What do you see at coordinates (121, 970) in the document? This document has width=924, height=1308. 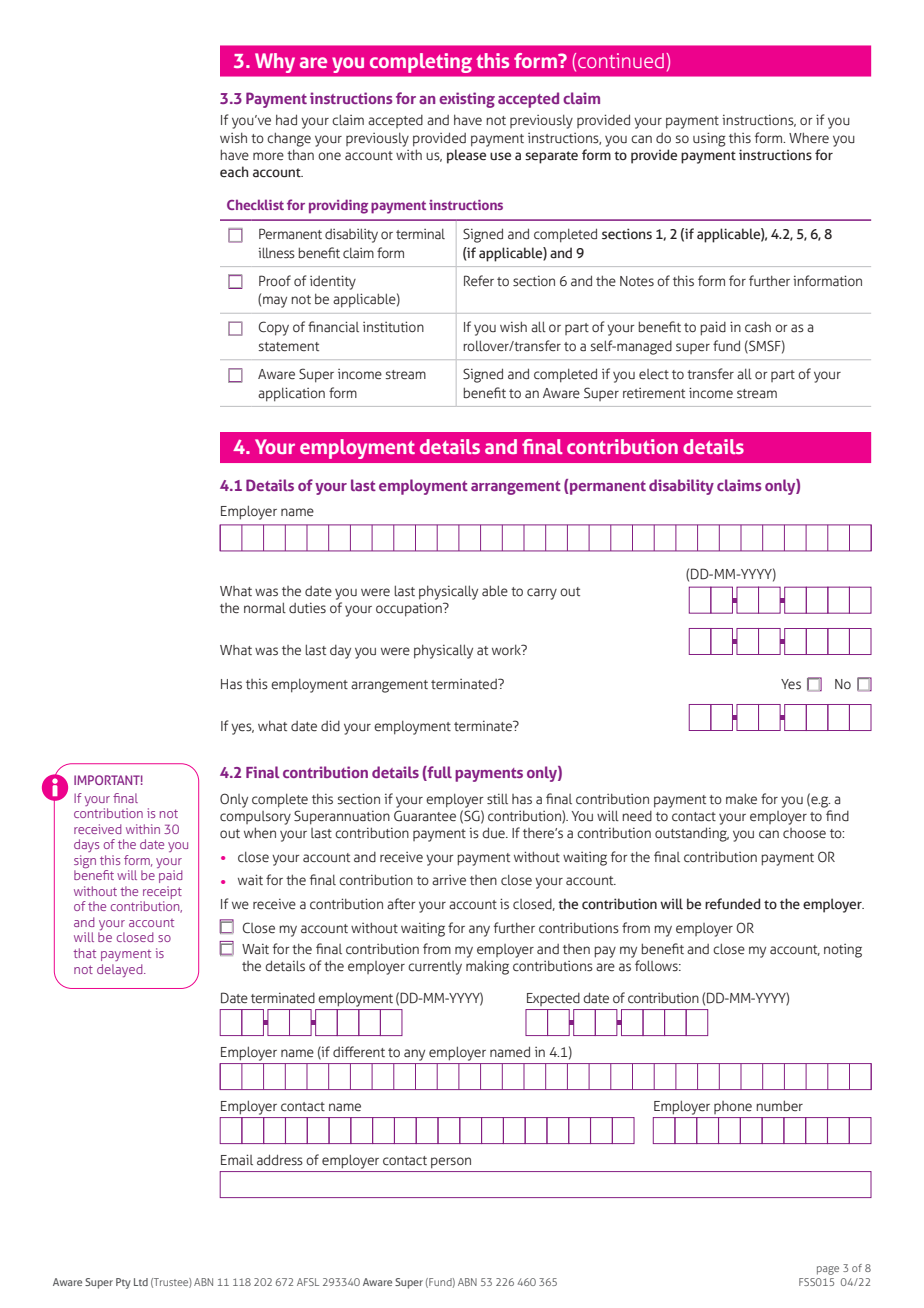 I see `delayed` at bounding box center [121, 970].
